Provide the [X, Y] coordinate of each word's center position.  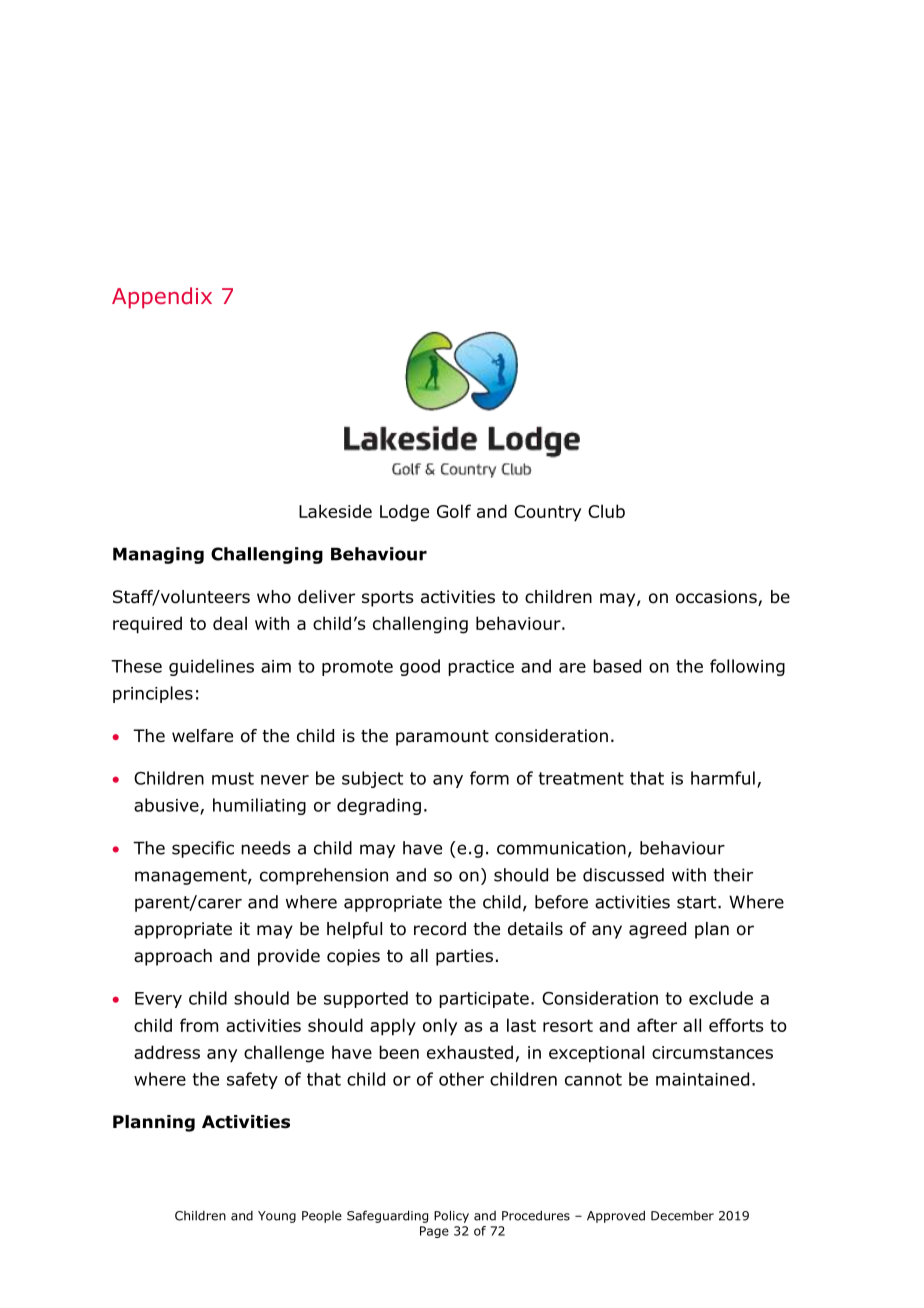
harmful [723, 778]
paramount [442, 738]
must [233, 778]
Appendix [162, 298]
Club [606, 511]
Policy [451, 1216]
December [682, 1216]
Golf [454, 511]
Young [277, 1217]
